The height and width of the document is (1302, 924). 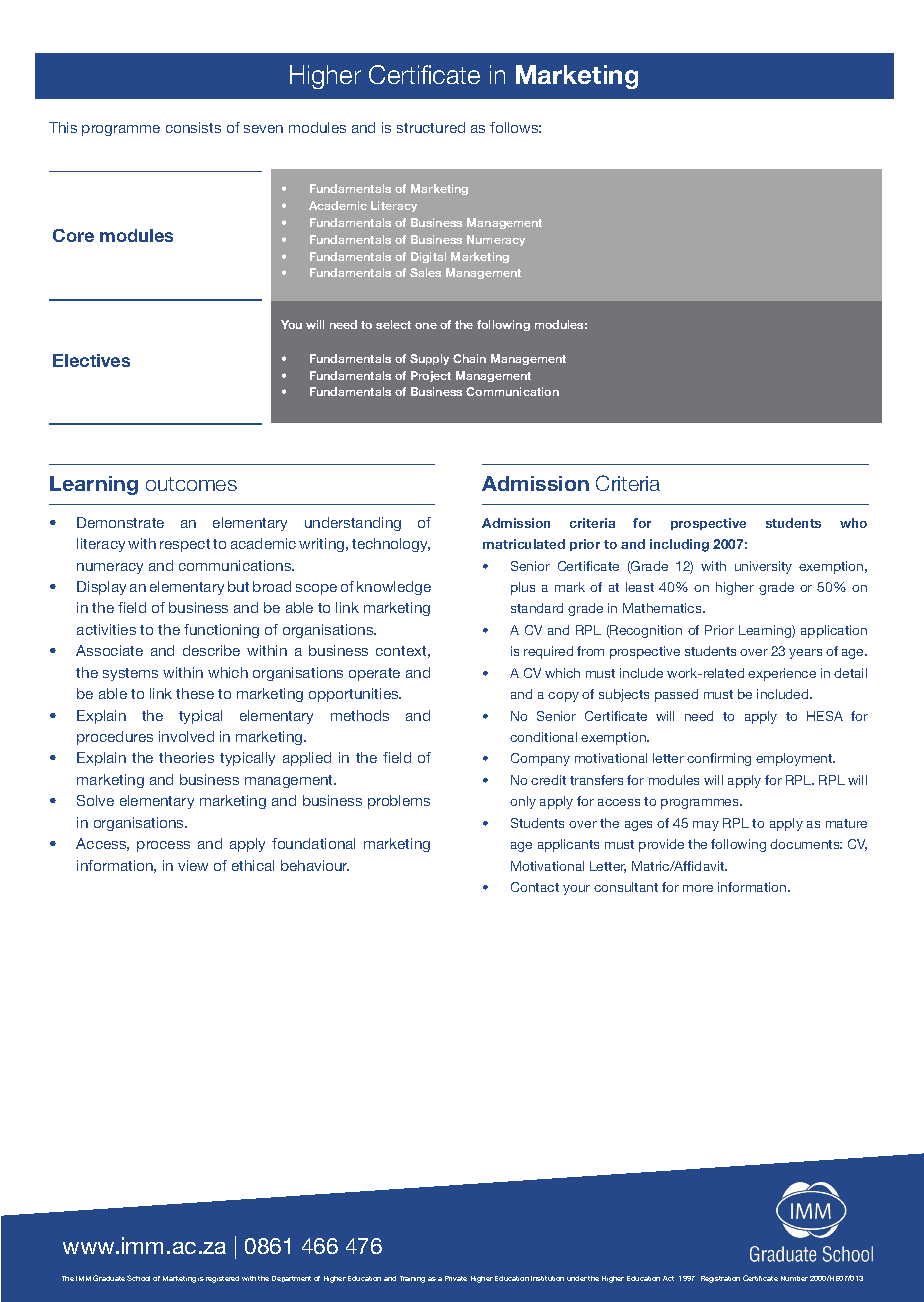 I want to click on School, so click(x=138, y=1278).
